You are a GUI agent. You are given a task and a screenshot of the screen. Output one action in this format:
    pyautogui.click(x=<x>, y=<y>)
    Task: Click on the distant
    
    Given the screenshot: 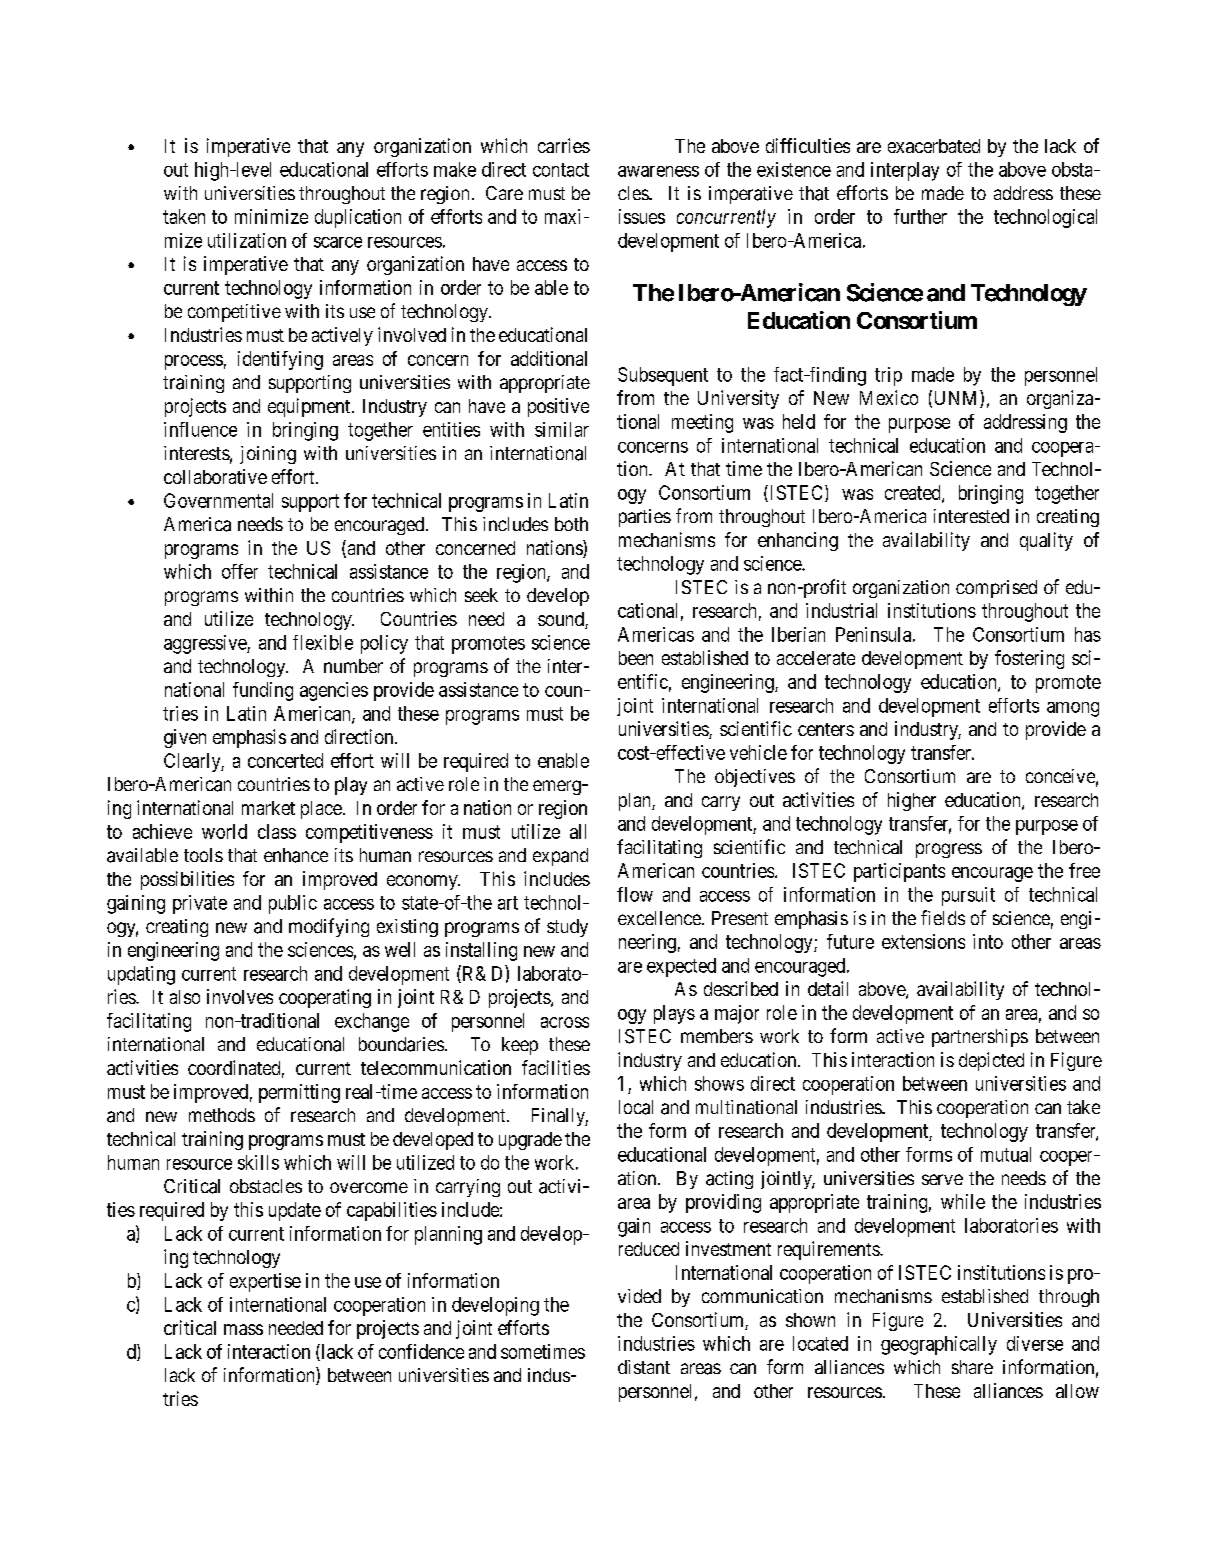 What is the action you would take?
    pyautogui.click(x=644, y=1367)
